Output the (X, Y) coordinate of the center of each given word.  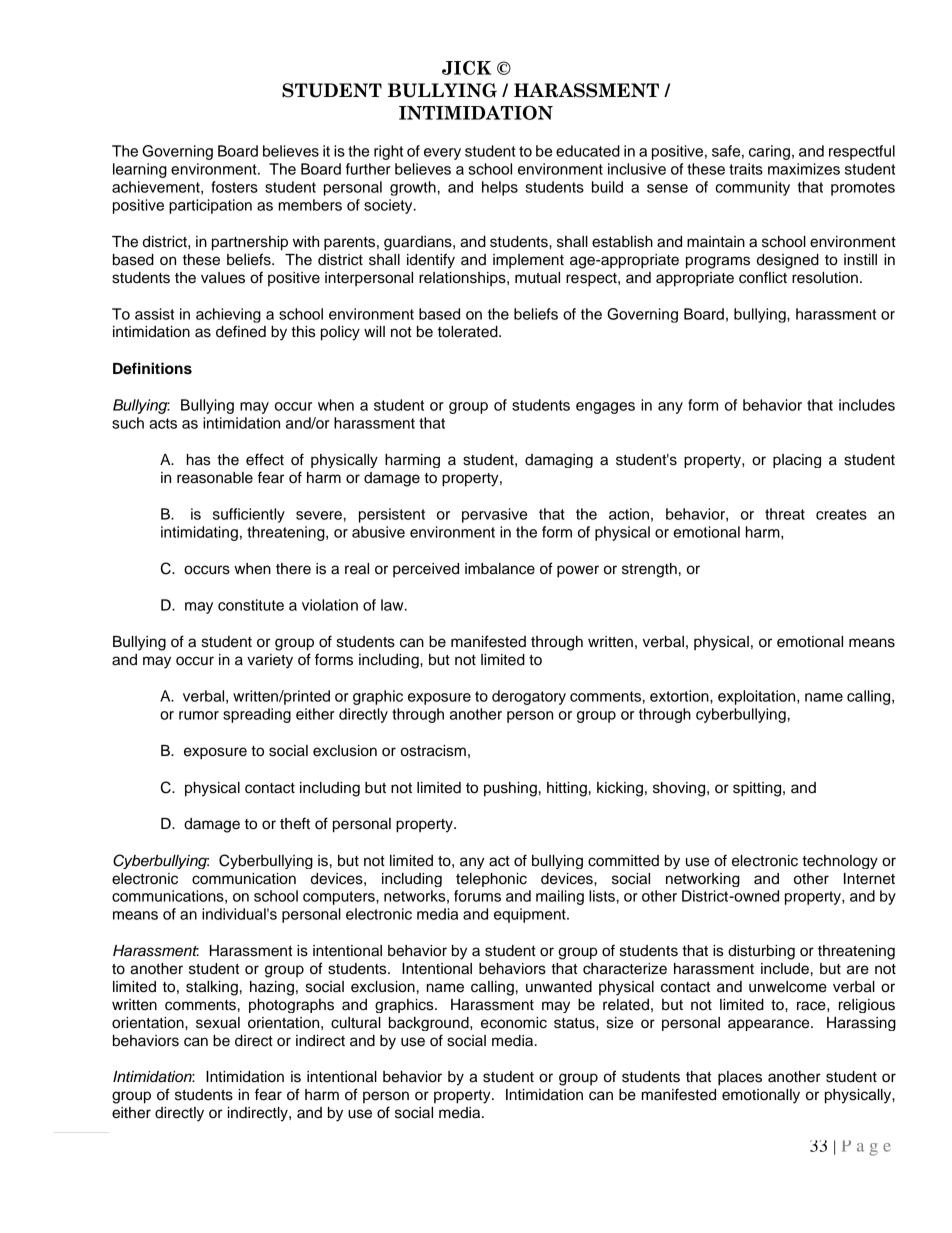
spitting (758, 789)
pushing (510, 789)
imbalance (500, 569)
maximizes (804, 169)
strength (649, 570)
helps (500, 188)
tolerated (469, 332)
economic (514, 1023)
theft (295, 823)
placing (797, 461)
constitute (251, 605)
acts (163, 423)
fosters (234, 187)
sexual (218, 1023)
